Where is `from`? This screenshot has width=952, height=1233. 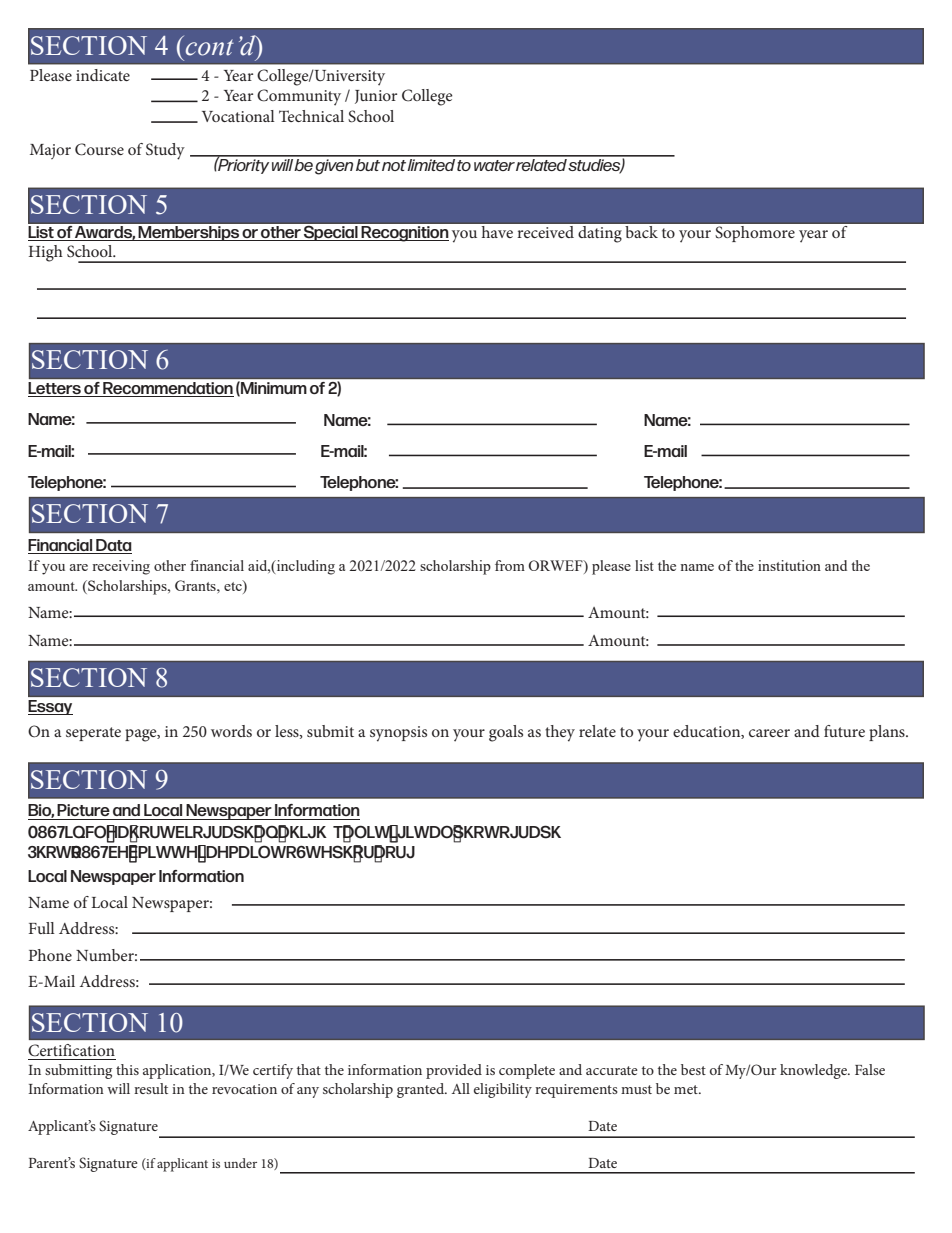
from is located at coordinates (510, 565).
